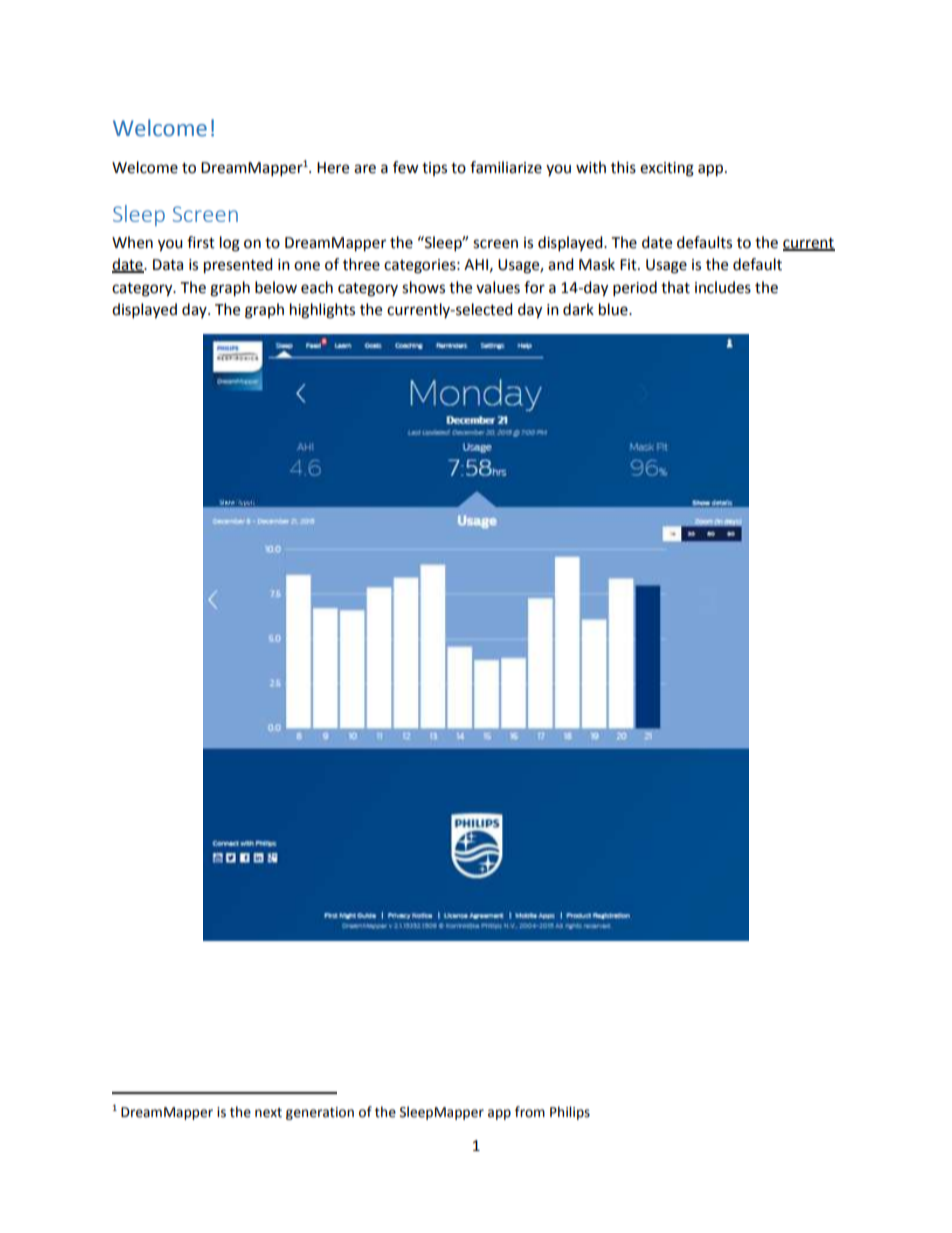  What do you see at coordinates (201, 242) in the screenshot?
I see `first` at bounding box center [201, 242].
